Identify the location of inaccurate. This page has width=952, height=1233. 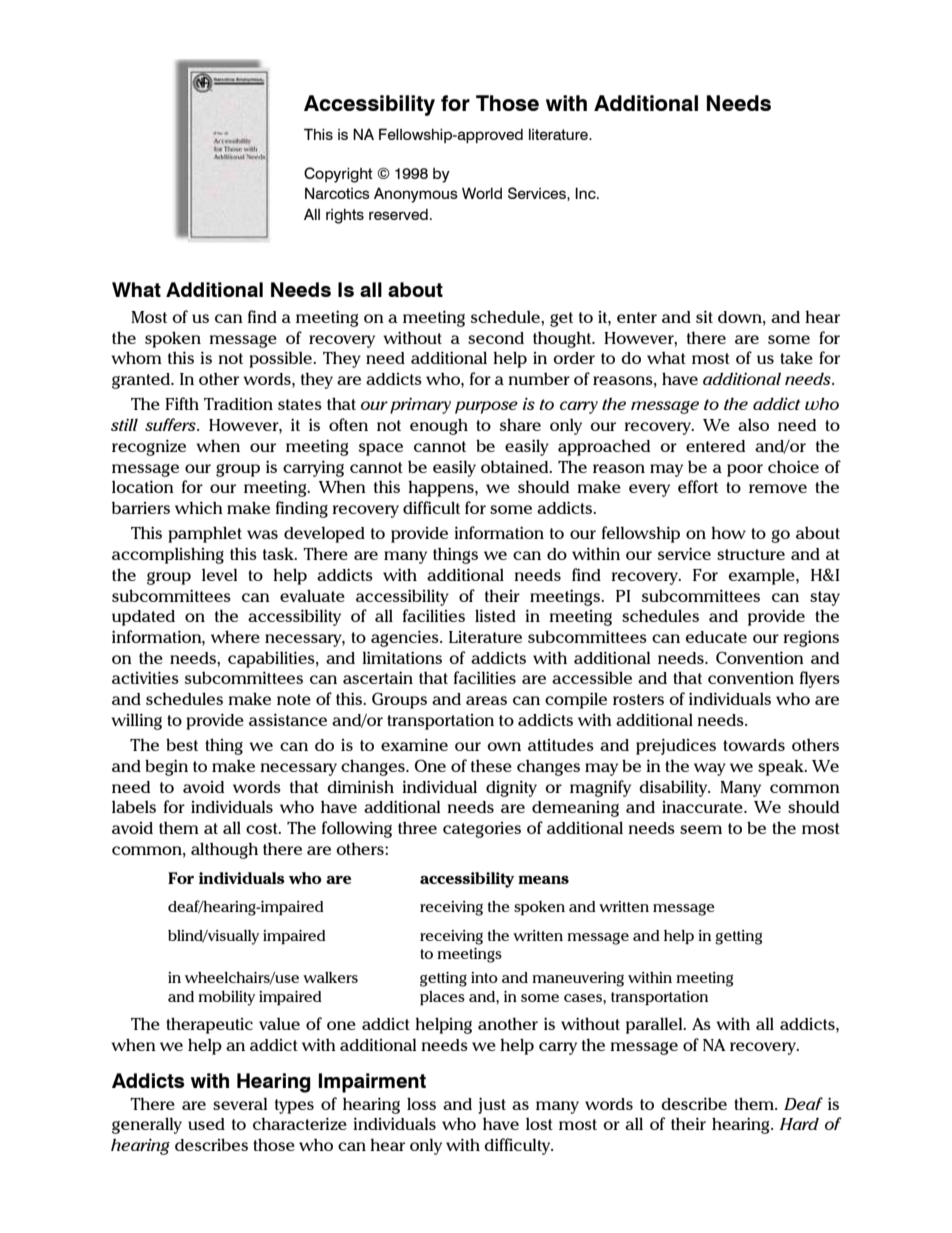
(703, 807).
